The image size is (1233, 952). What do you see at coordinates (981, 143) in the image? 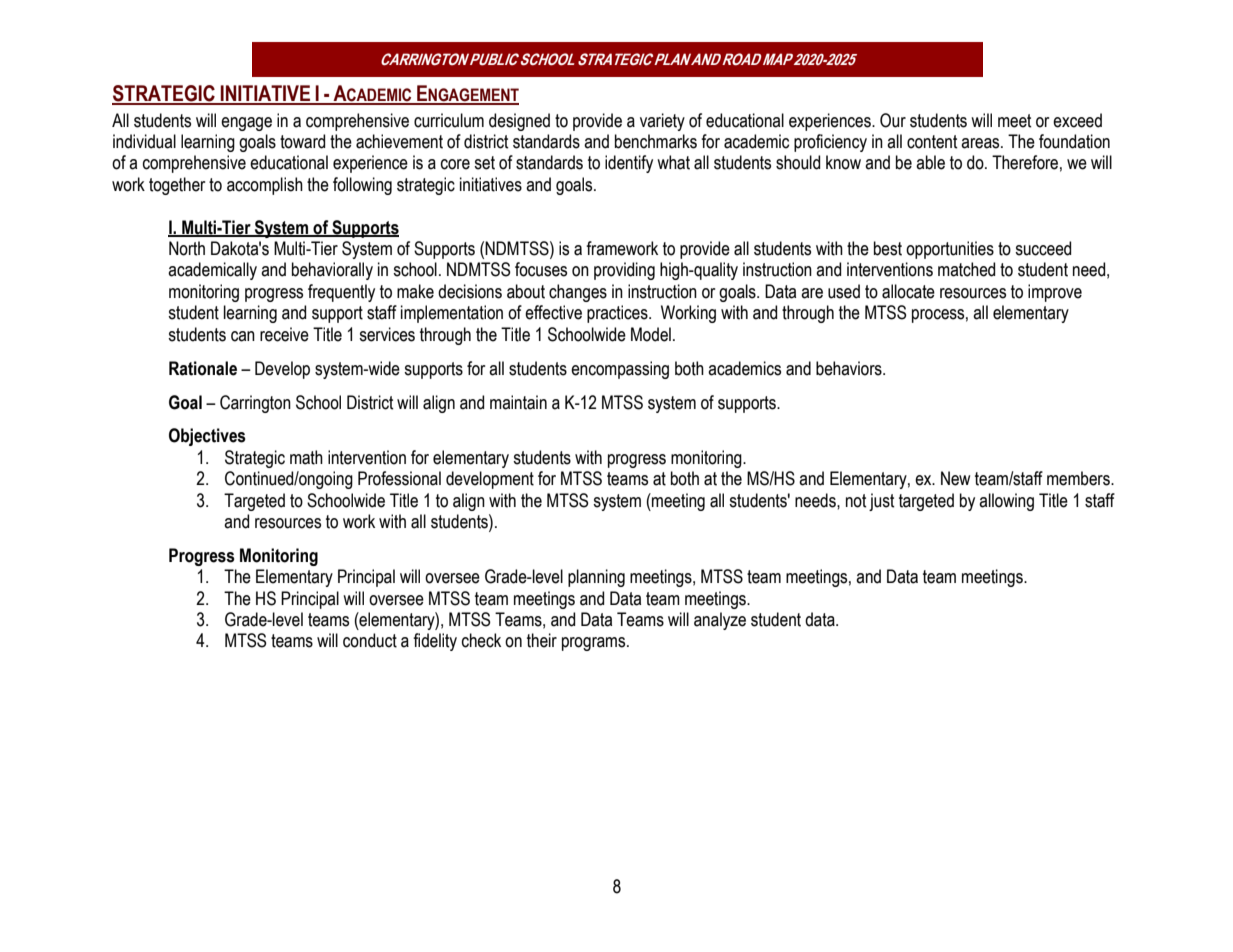
I see `areas` at bounding box center [981, 143].
